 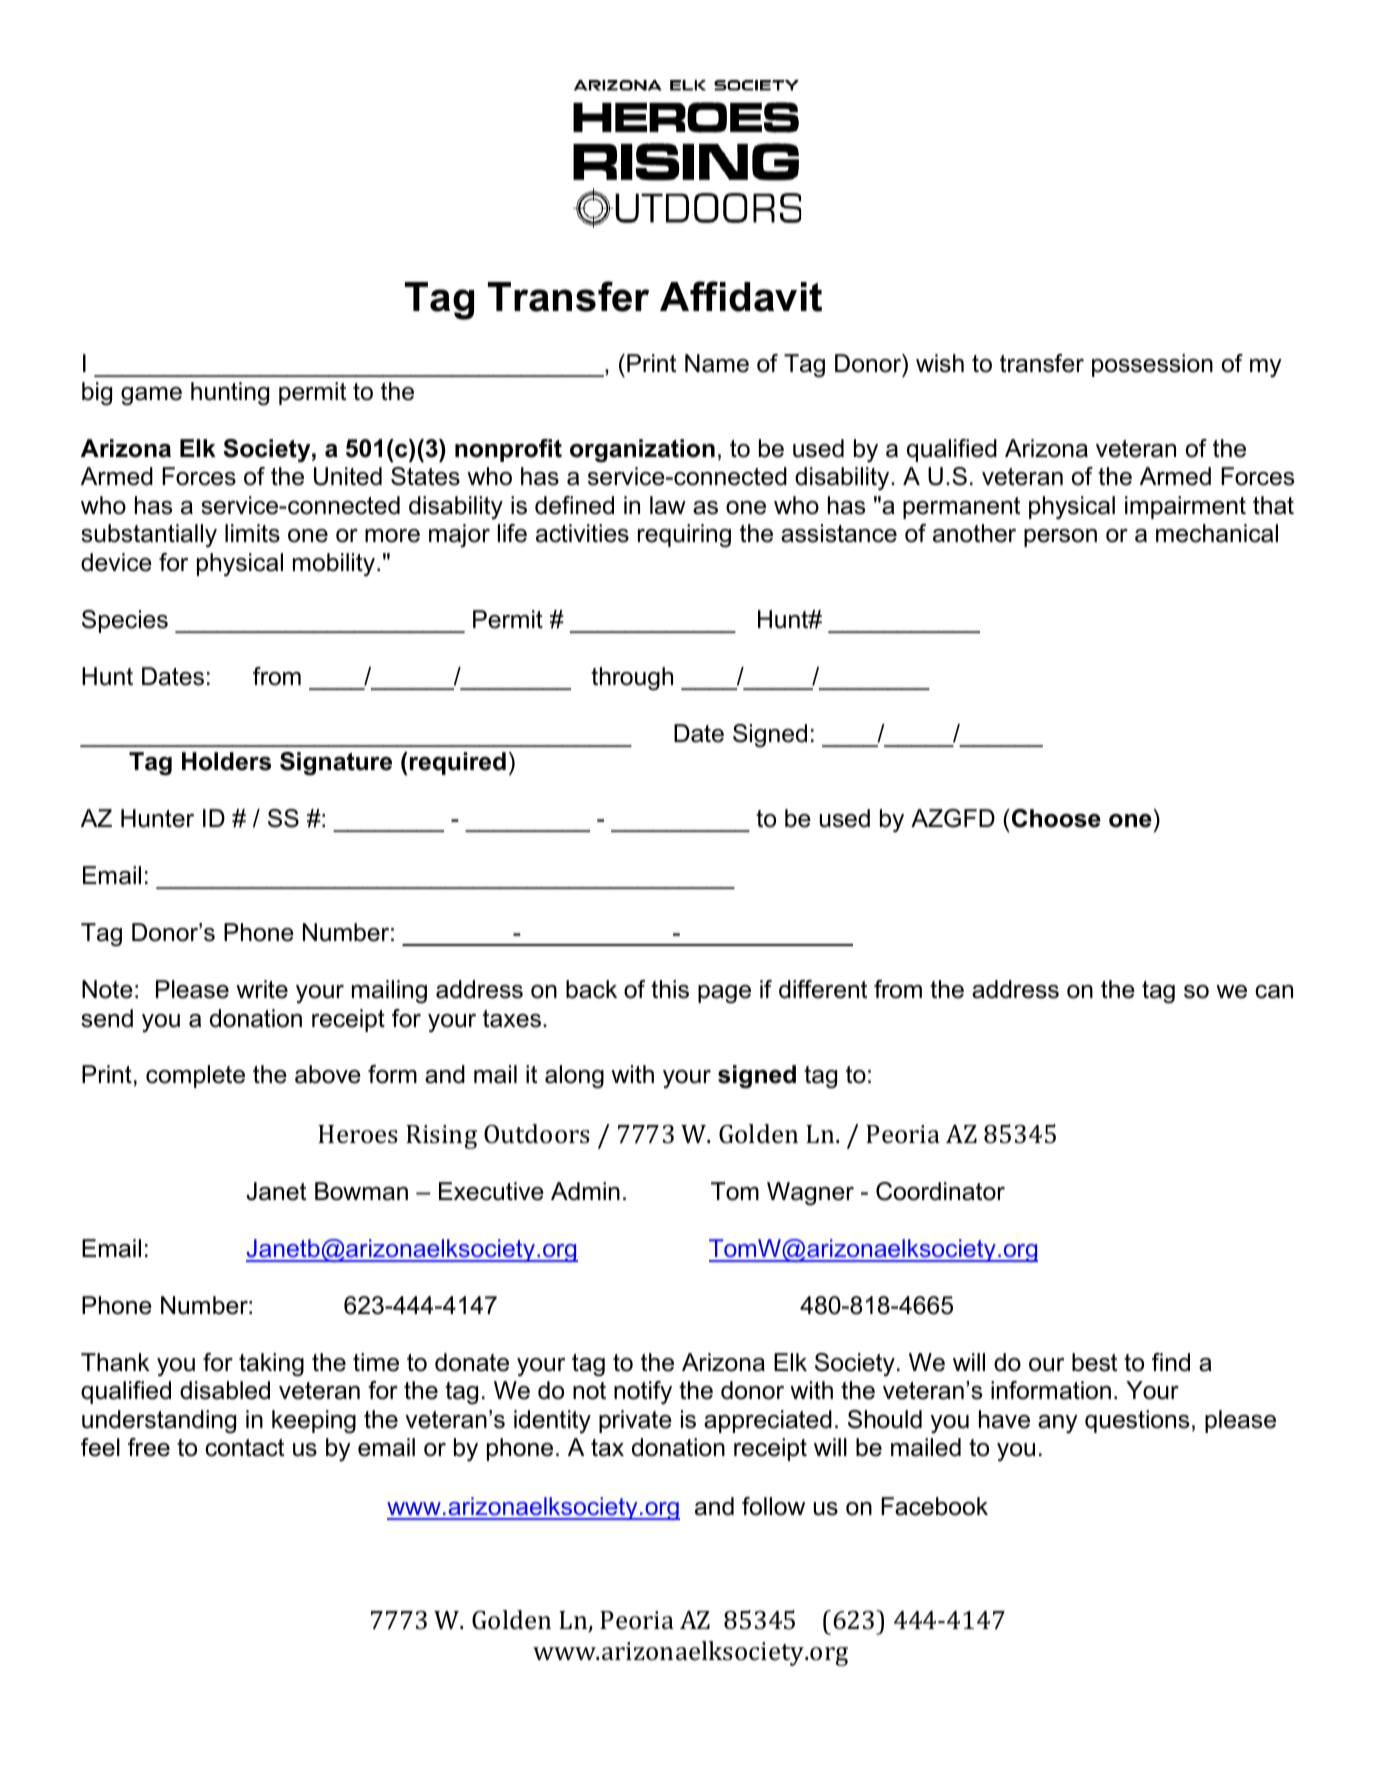 What do you see at coordinates (635, 1421) in the page?
I see `private` at bounding box center [635, 1421].
